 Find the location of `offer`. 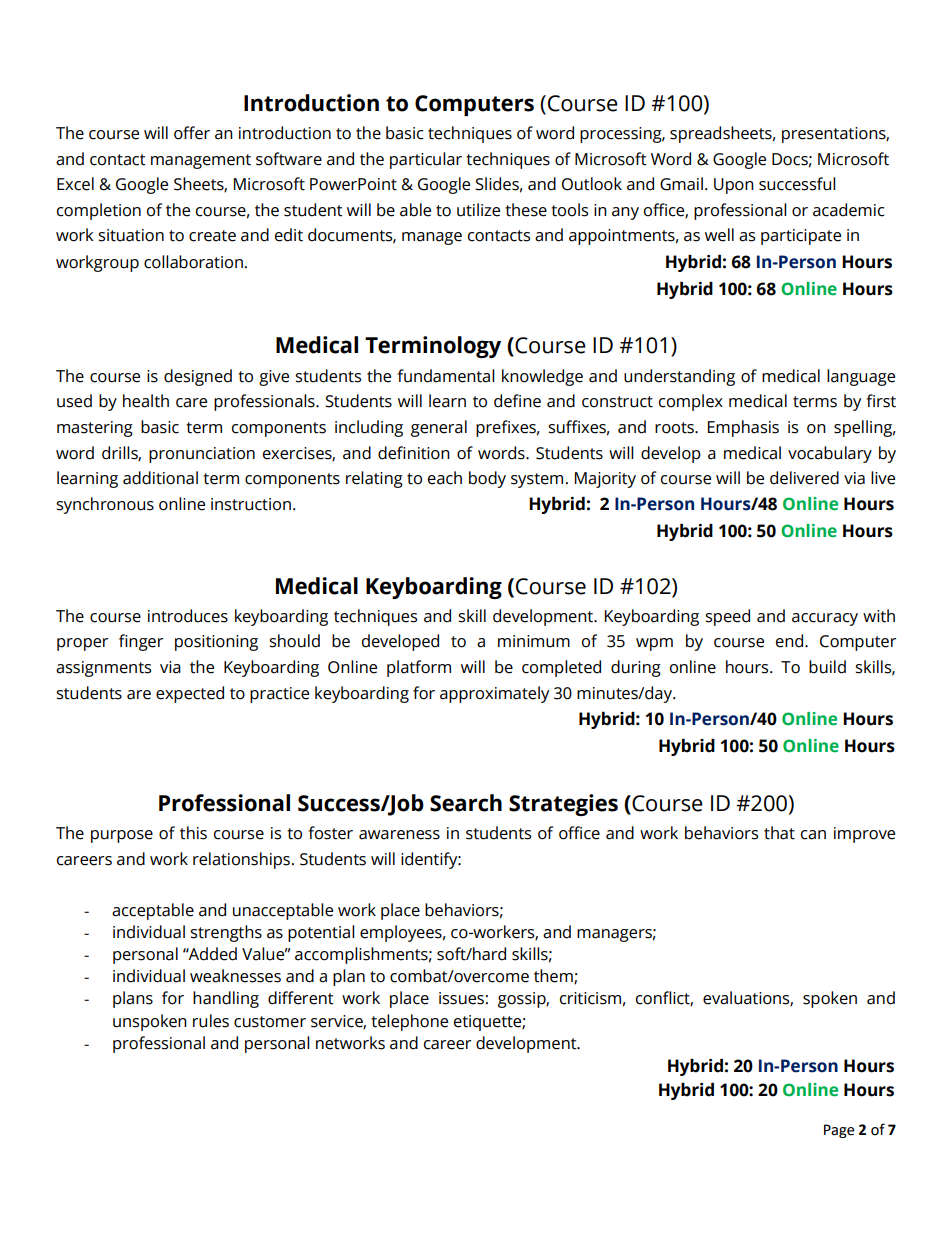

offer is located at coordinates (192, 133).
